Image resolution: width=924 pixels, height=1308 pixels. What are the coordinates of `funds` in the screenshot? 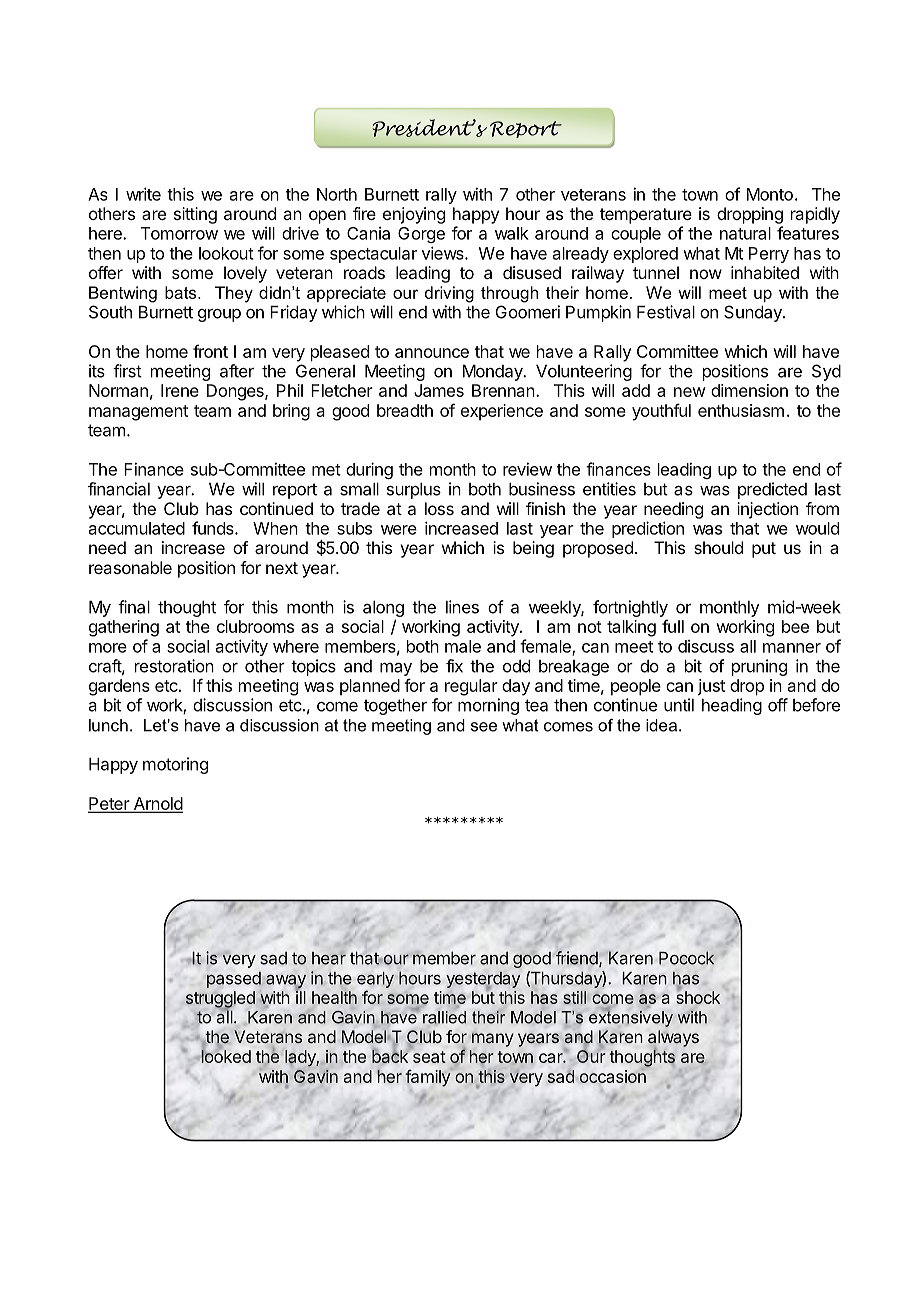 It's located at (214, 528).
